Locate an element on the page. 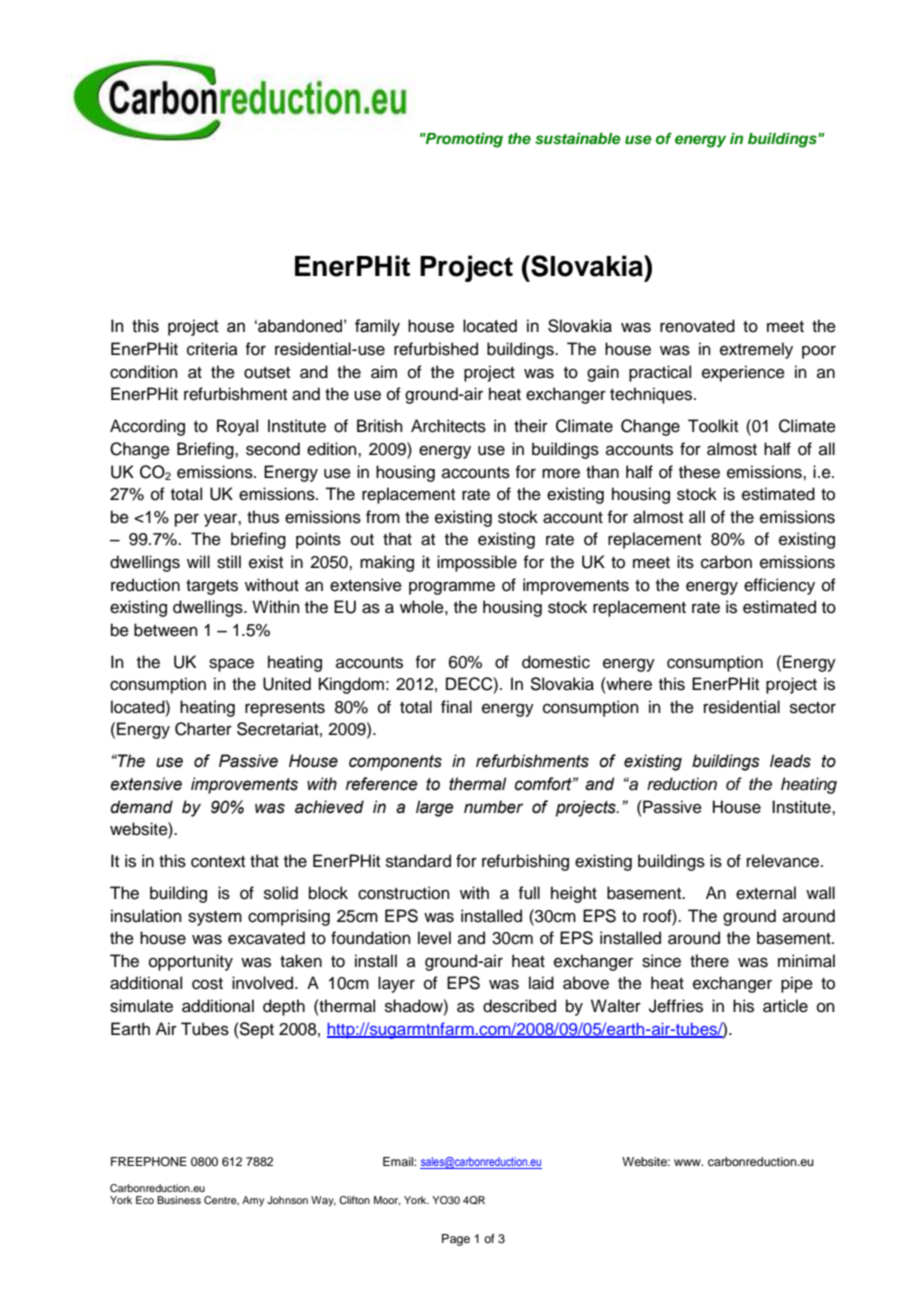  criteria is located at coordinates (212, 349).
